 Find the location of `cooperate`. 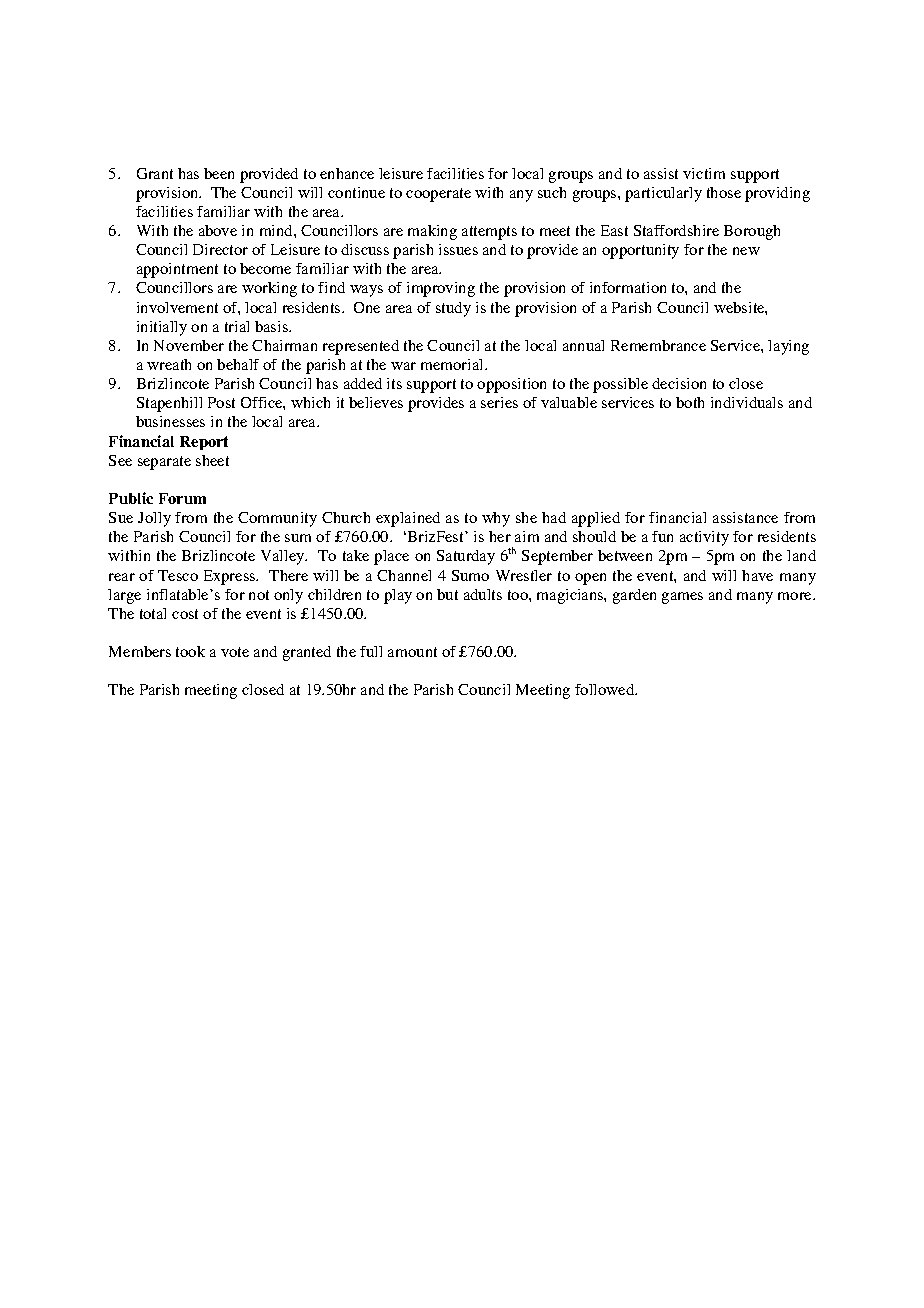

cooperate is located at coordinates (438, 195).
